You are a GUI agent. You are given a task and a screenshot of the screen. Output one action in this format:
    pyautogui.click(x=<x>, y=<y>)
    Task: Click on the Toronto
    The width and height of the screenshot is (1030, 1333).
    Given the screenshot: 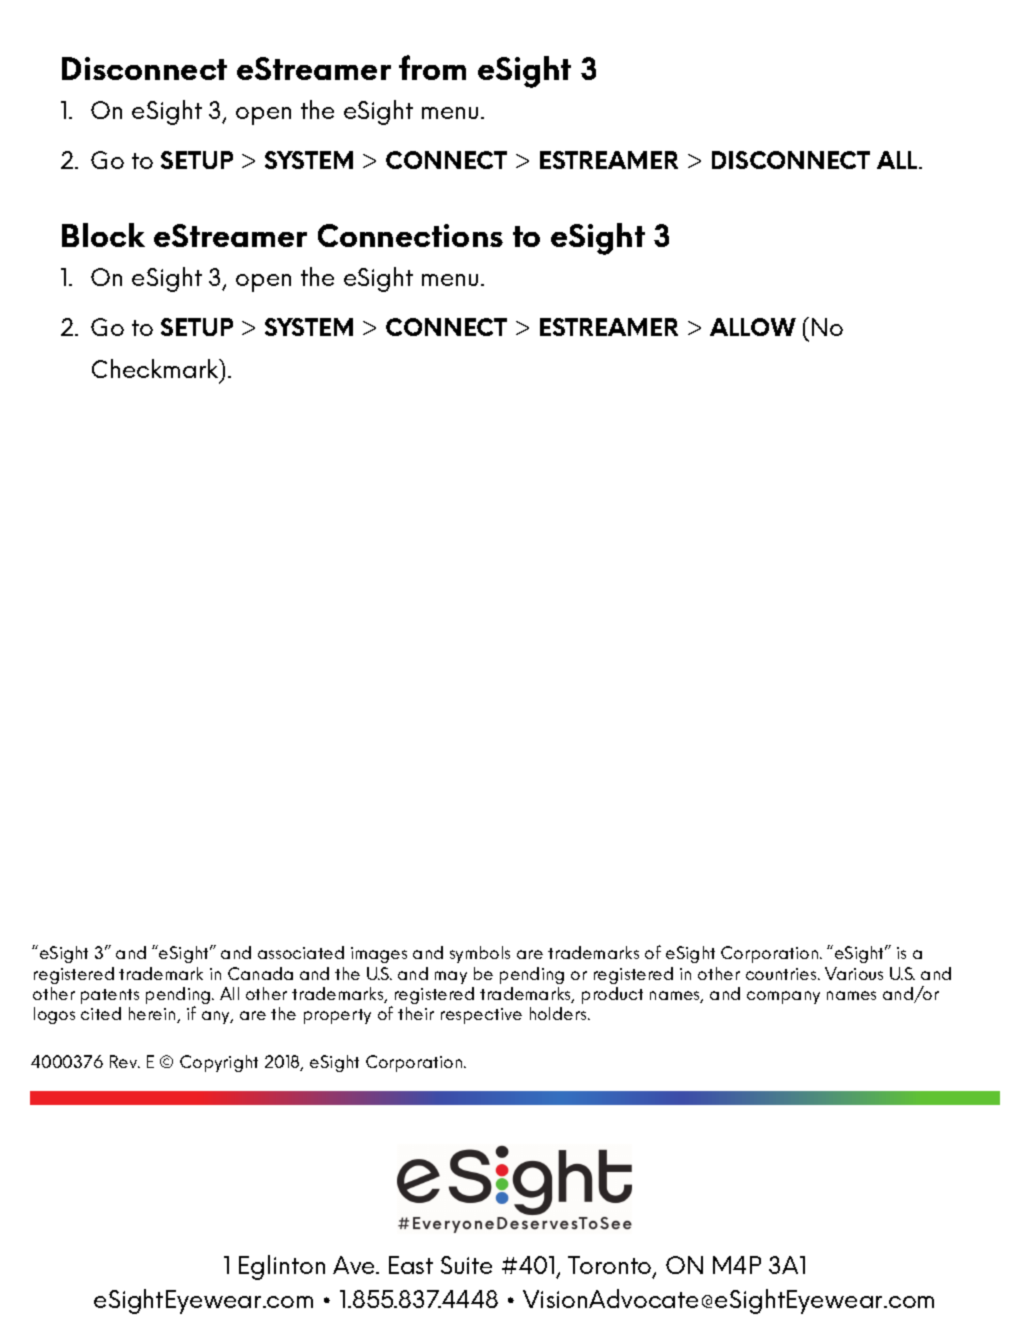 What is the action you would take?
    pyautogui.click(x=611, y=1267)
